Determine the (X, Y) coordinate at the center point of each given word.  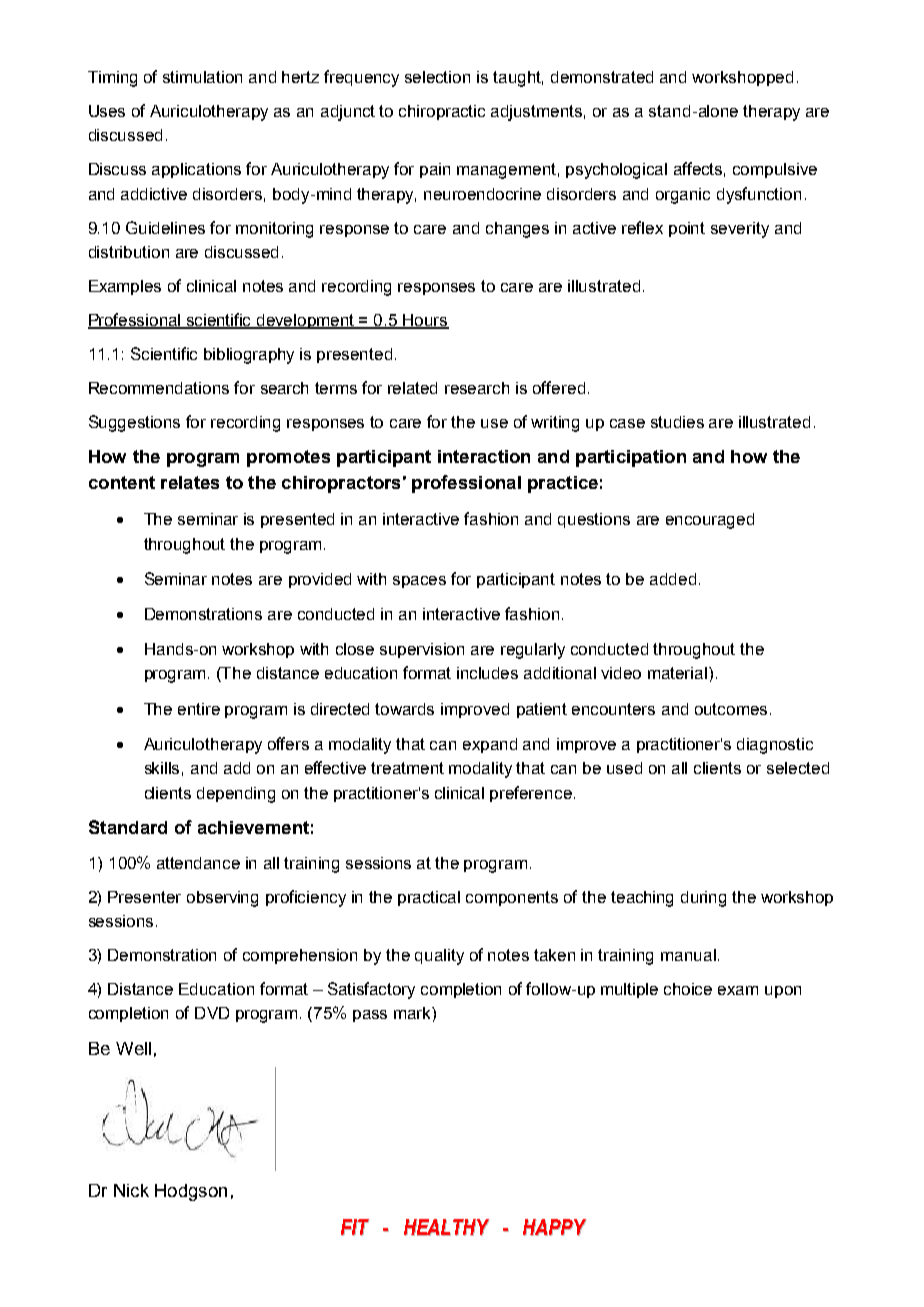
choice (688, 989)
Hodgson (191, 1192)
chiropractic (442, 112)
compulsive (775, 170)
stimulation (202, 77)
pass (370, 1016)
